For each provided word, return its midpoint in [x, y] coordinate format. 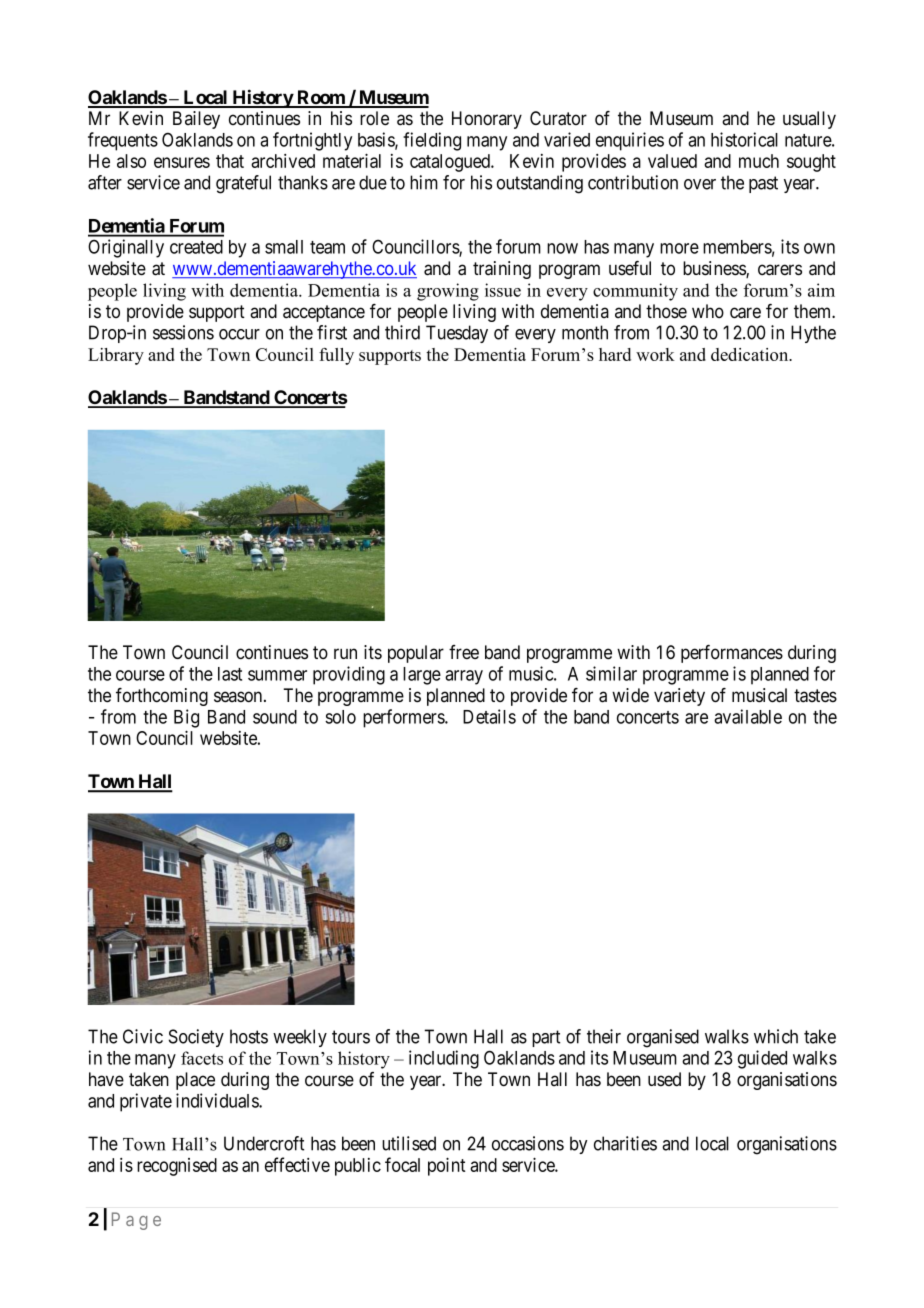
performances [732, 654]
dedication [751, 354]
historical [744, 139]
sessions [183, 332]
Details [489, 716]
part [546, 1038]
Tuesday [457, 334]
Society [196, 1038]
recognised [177, 1167]
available [748, 716]
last [230, 674]
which [776, 1036]
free [464, 652]
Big [186, 718]
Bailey [196, 120]
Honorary [487, 120]
